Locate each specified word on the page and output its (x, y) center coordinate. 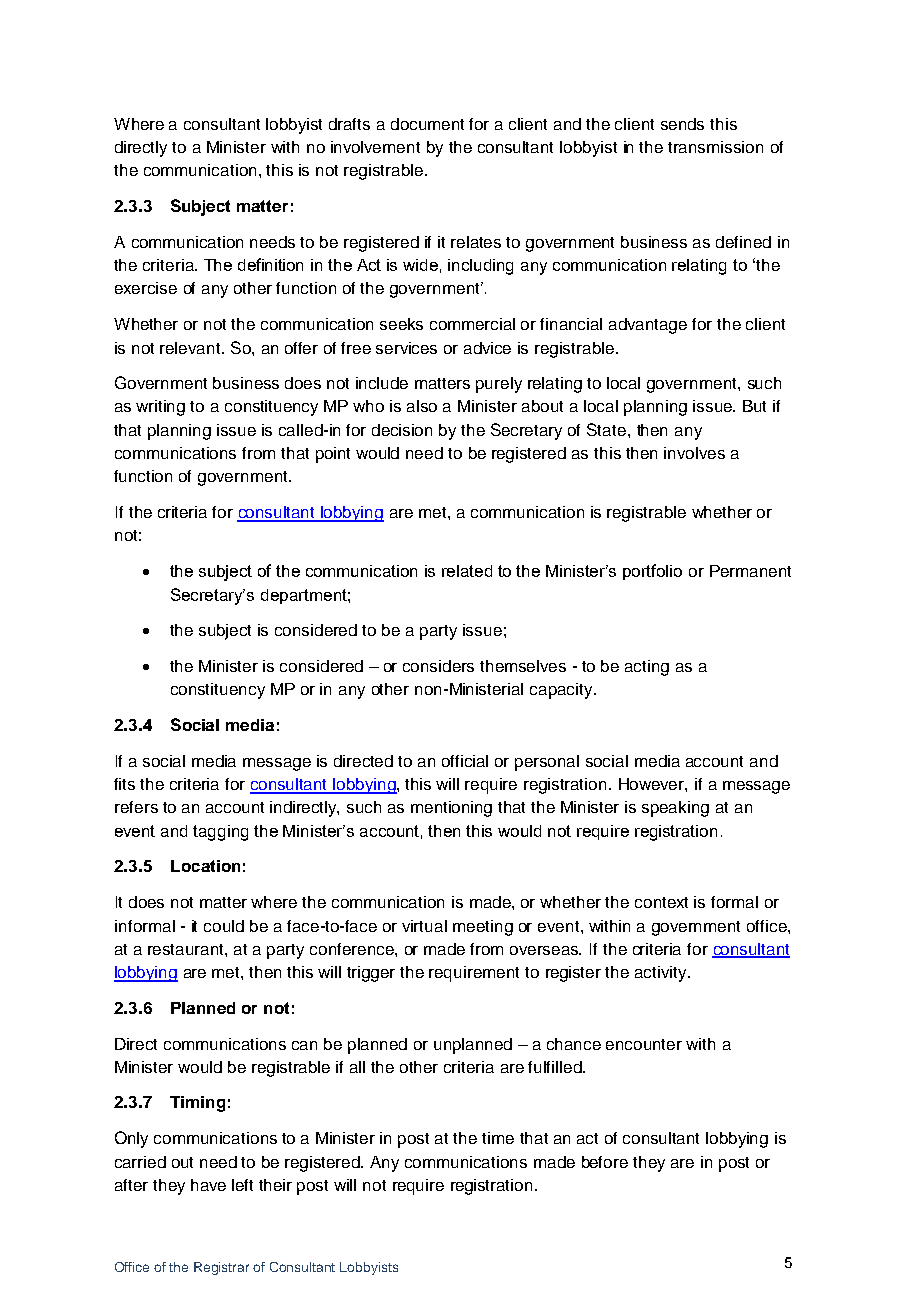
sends (682, 124)
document (427, 124)
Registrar (221, 1268)
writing (160, 408)
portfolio (652, 572)
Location (205, 866)
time (498, 1138)
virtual (424, 926)
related (467, 571)
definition (270, 264)
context (661, 902)
